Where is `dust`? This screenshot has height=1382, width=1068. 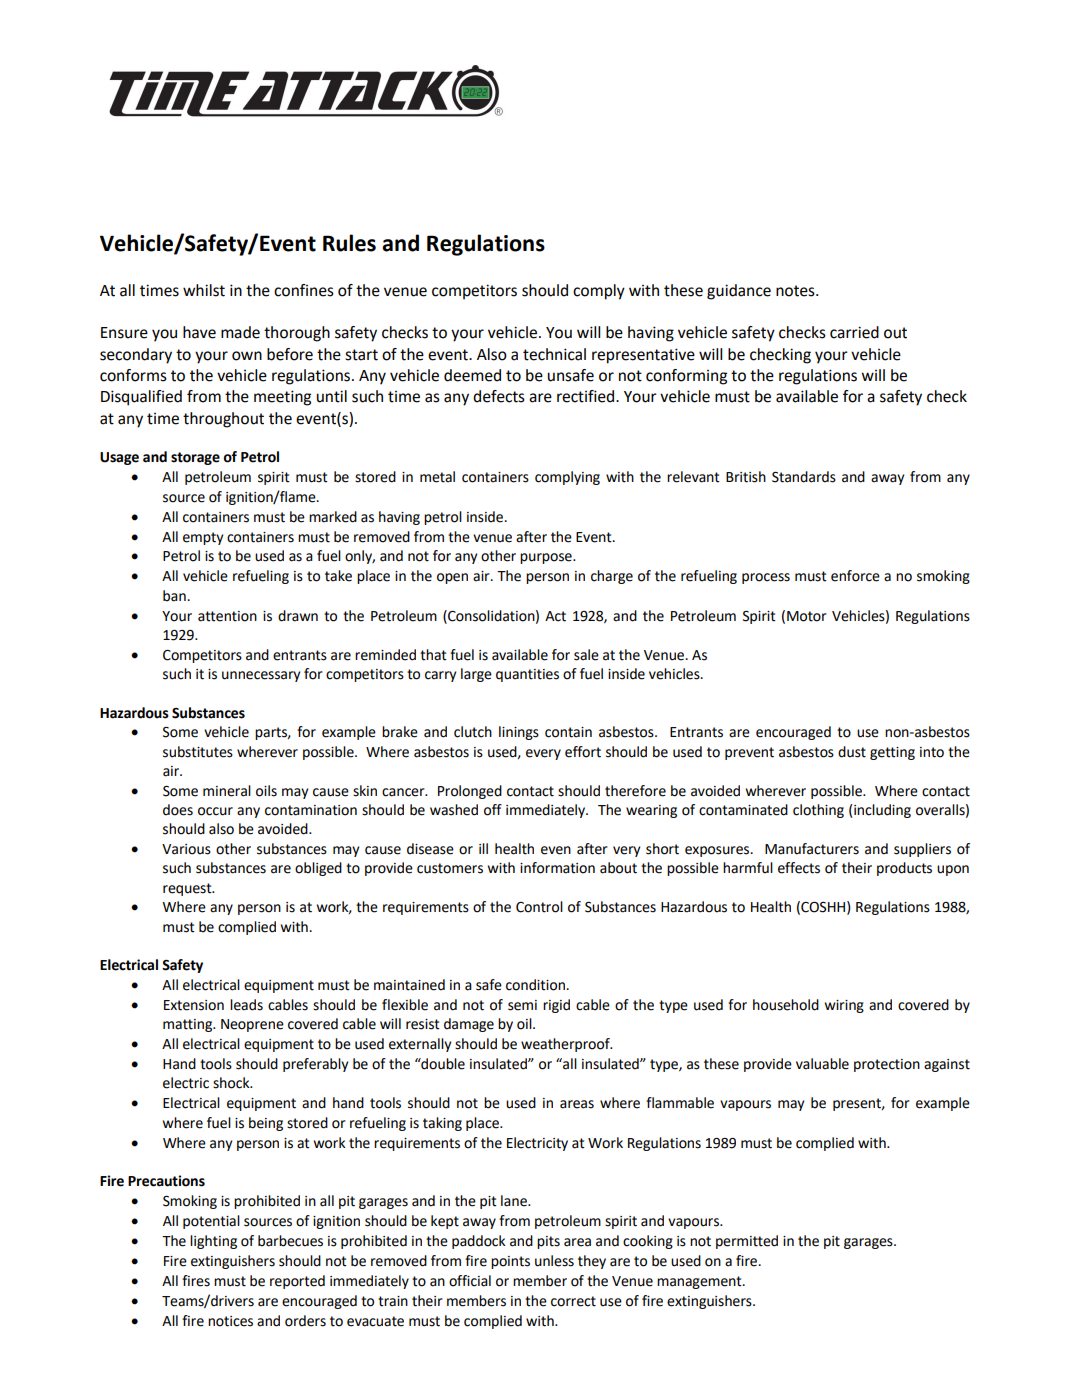 dust is located at coordinates (852, 752).
